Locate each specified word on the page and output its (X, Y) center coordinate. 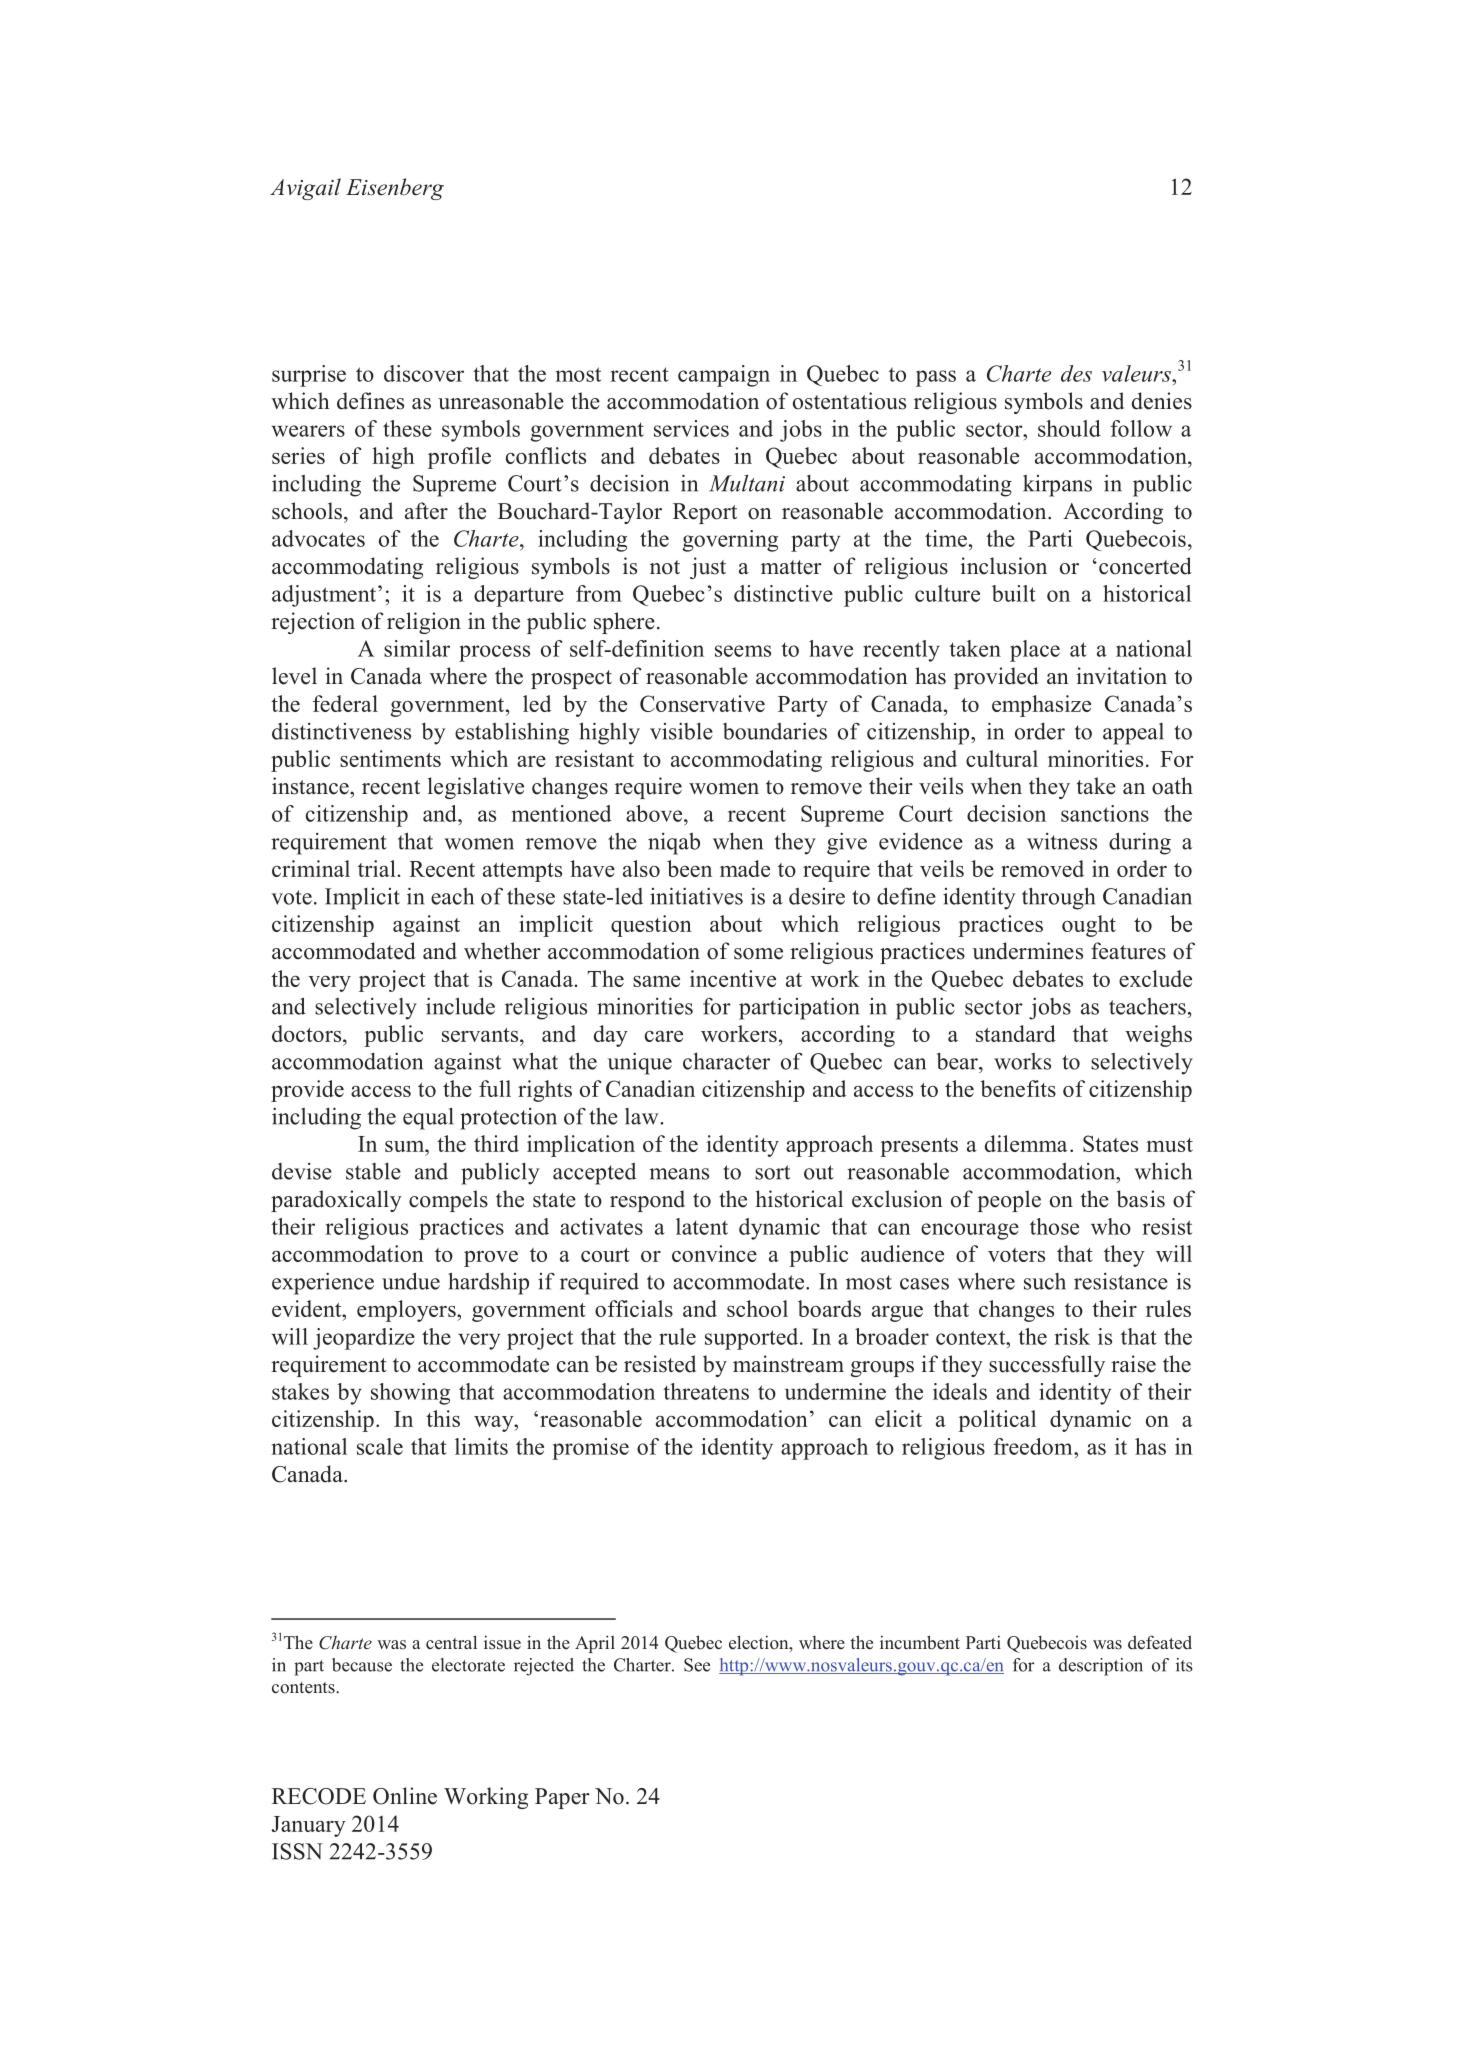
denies (1162, 401)
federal (345, 703)
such (1045, 1281)
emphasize (1041, 706)
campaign (724, 376)
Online (405, 1796)
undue (411, 1281)
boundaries (775, 731)
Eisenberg (395, 189)
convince (714, 1253)
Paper (562, 1798)
